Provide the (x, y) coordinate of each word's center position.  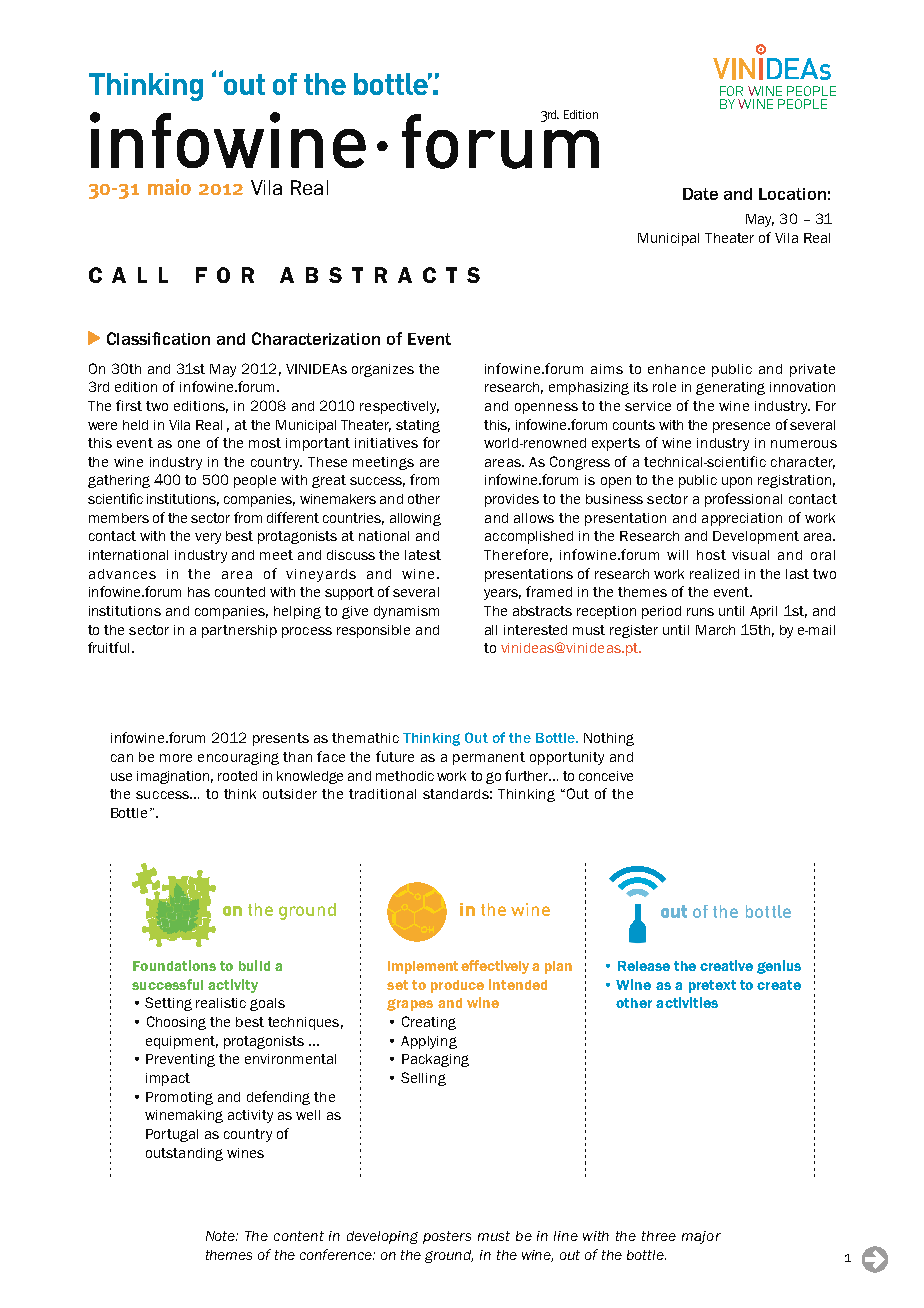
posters (447, 1237)
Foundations (174, 965)
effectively (495, 967)
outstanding (184, 1154)
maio (169, 187)
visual (750, 555)
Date (700, 194)
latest (423, 555)
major (701, 1237)
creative (726, 965)
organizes (383, 370)
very (208, 538)
